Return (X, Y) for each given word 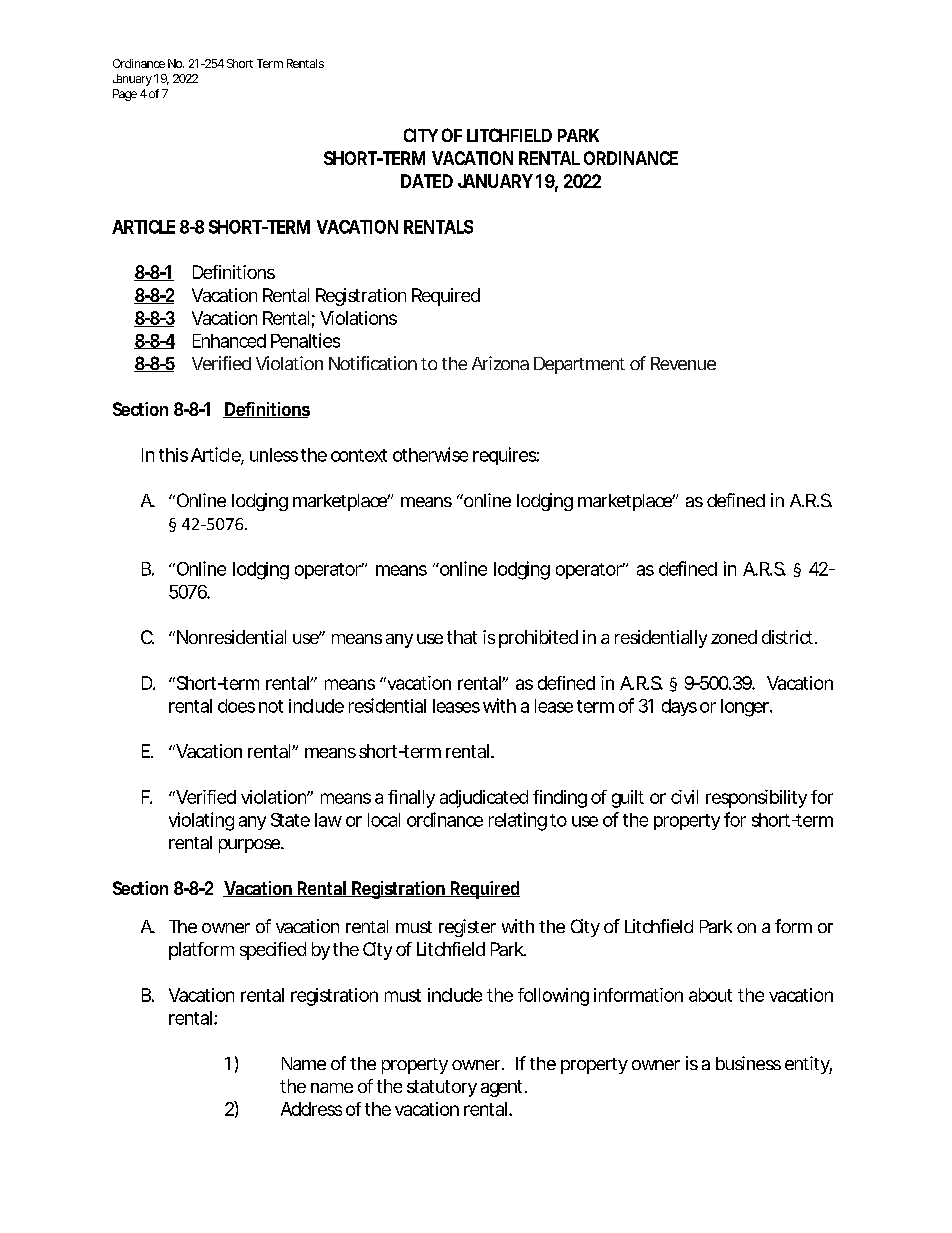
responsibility (756, 799)
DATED (427, 181)
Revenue (683, 363)
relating (518, 821)
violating (201, 821)
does (236, 706)
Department (579, 365)
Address (311, 1109)
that (462, 637)
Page (125, 95)
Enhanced (229, 341)
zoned (734, 637)
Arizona (500, 363)
